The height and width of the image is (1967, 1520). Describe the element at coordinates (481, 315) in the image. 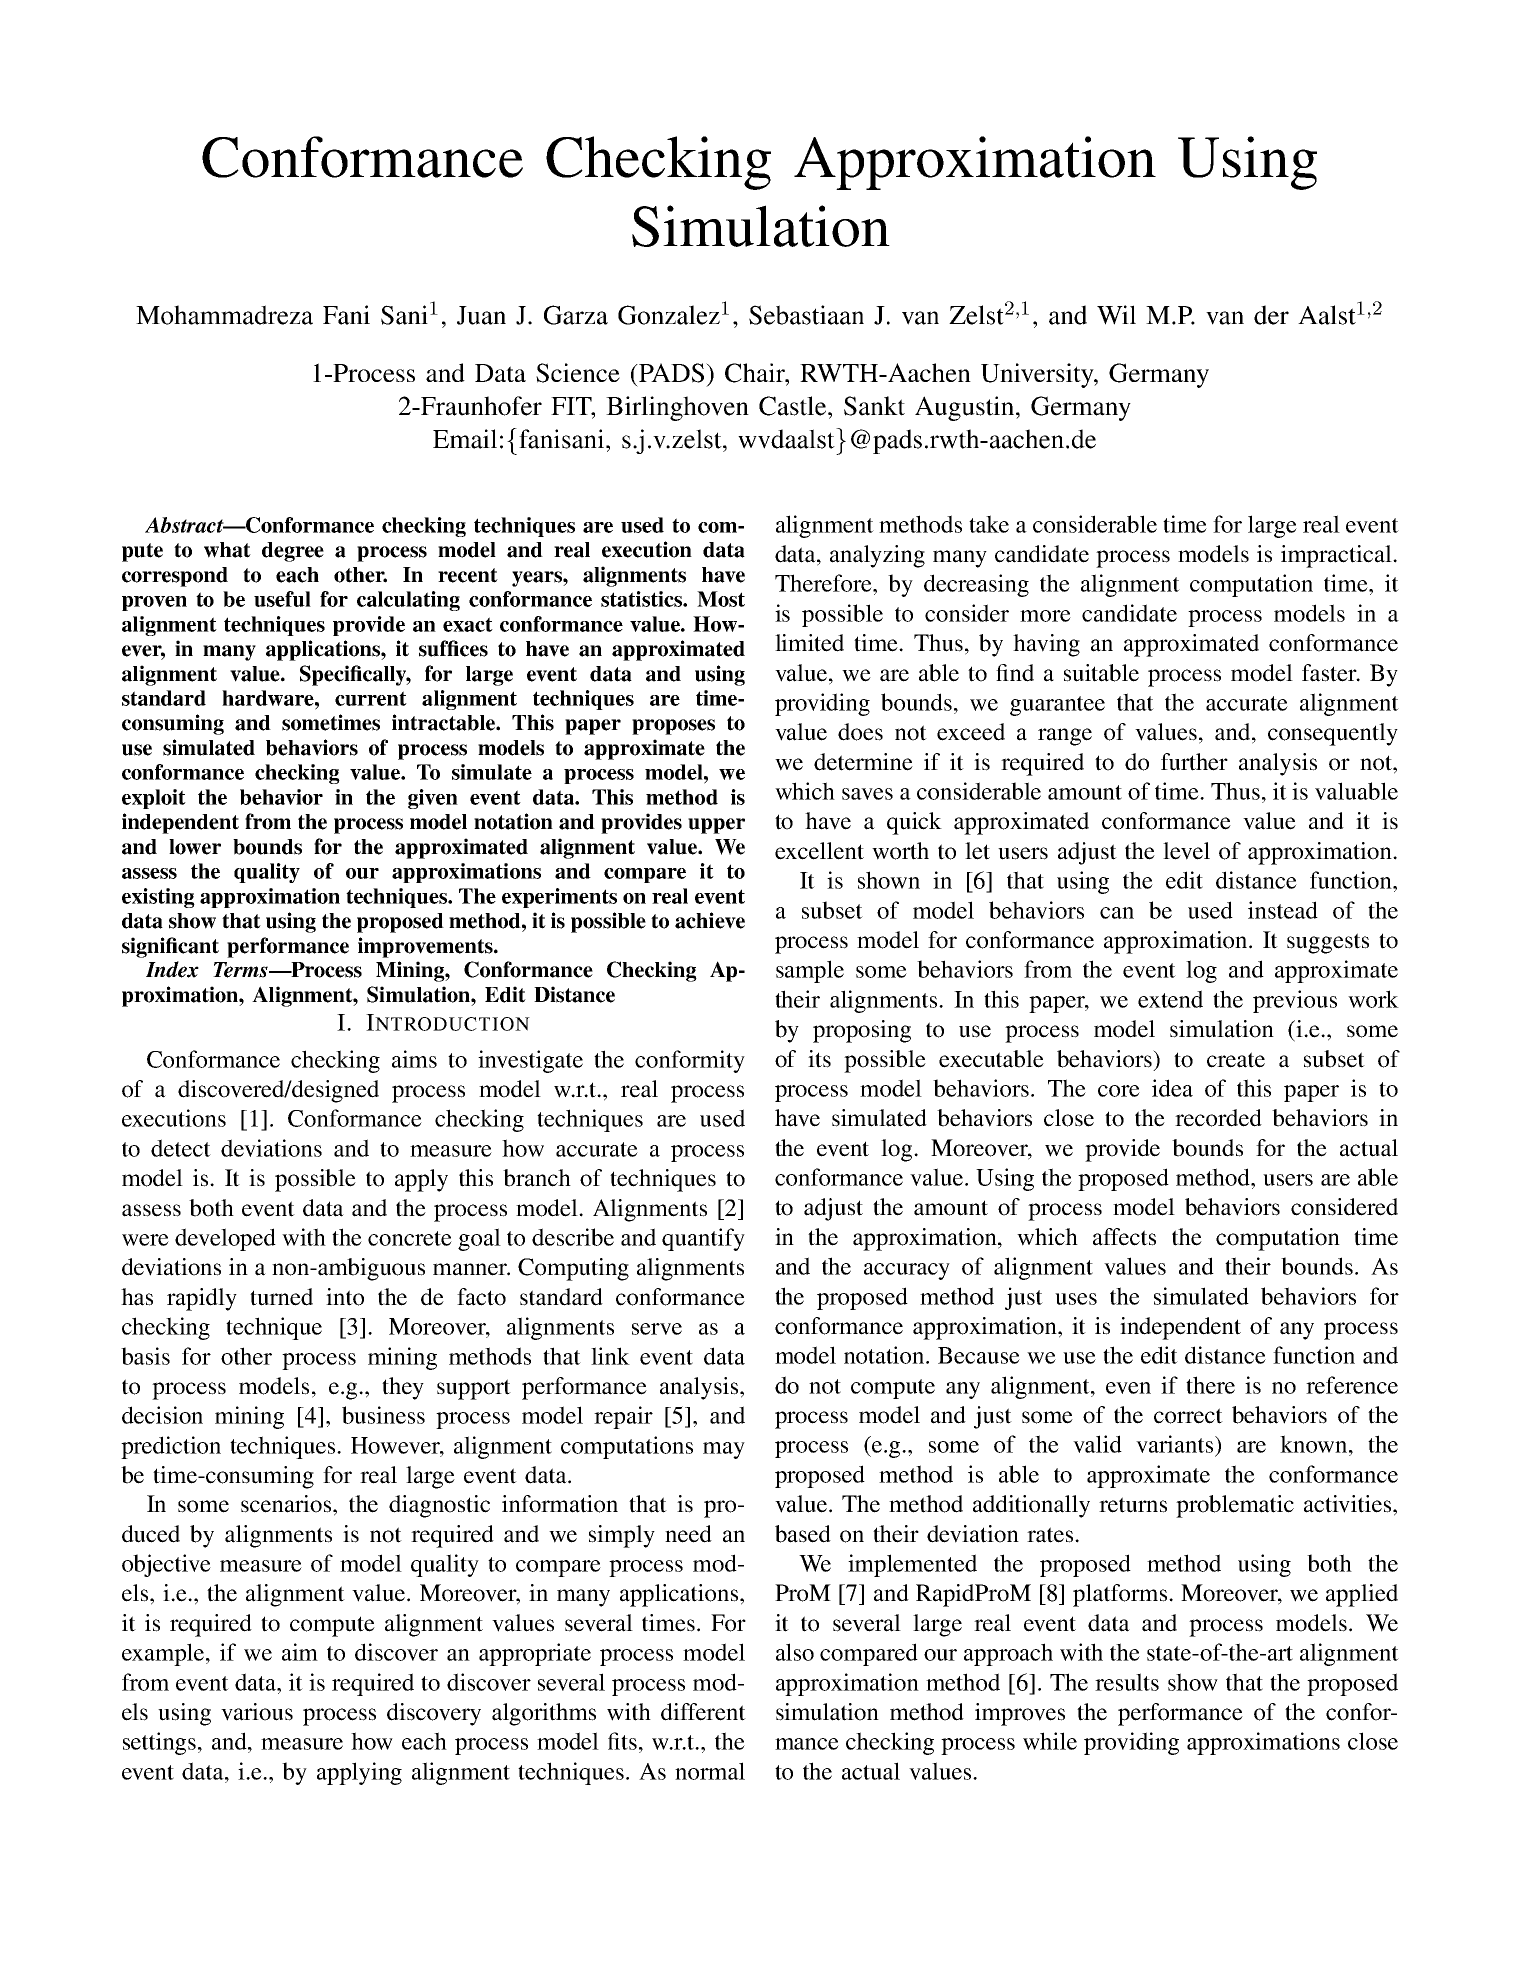

I see `Juan` at that location.
